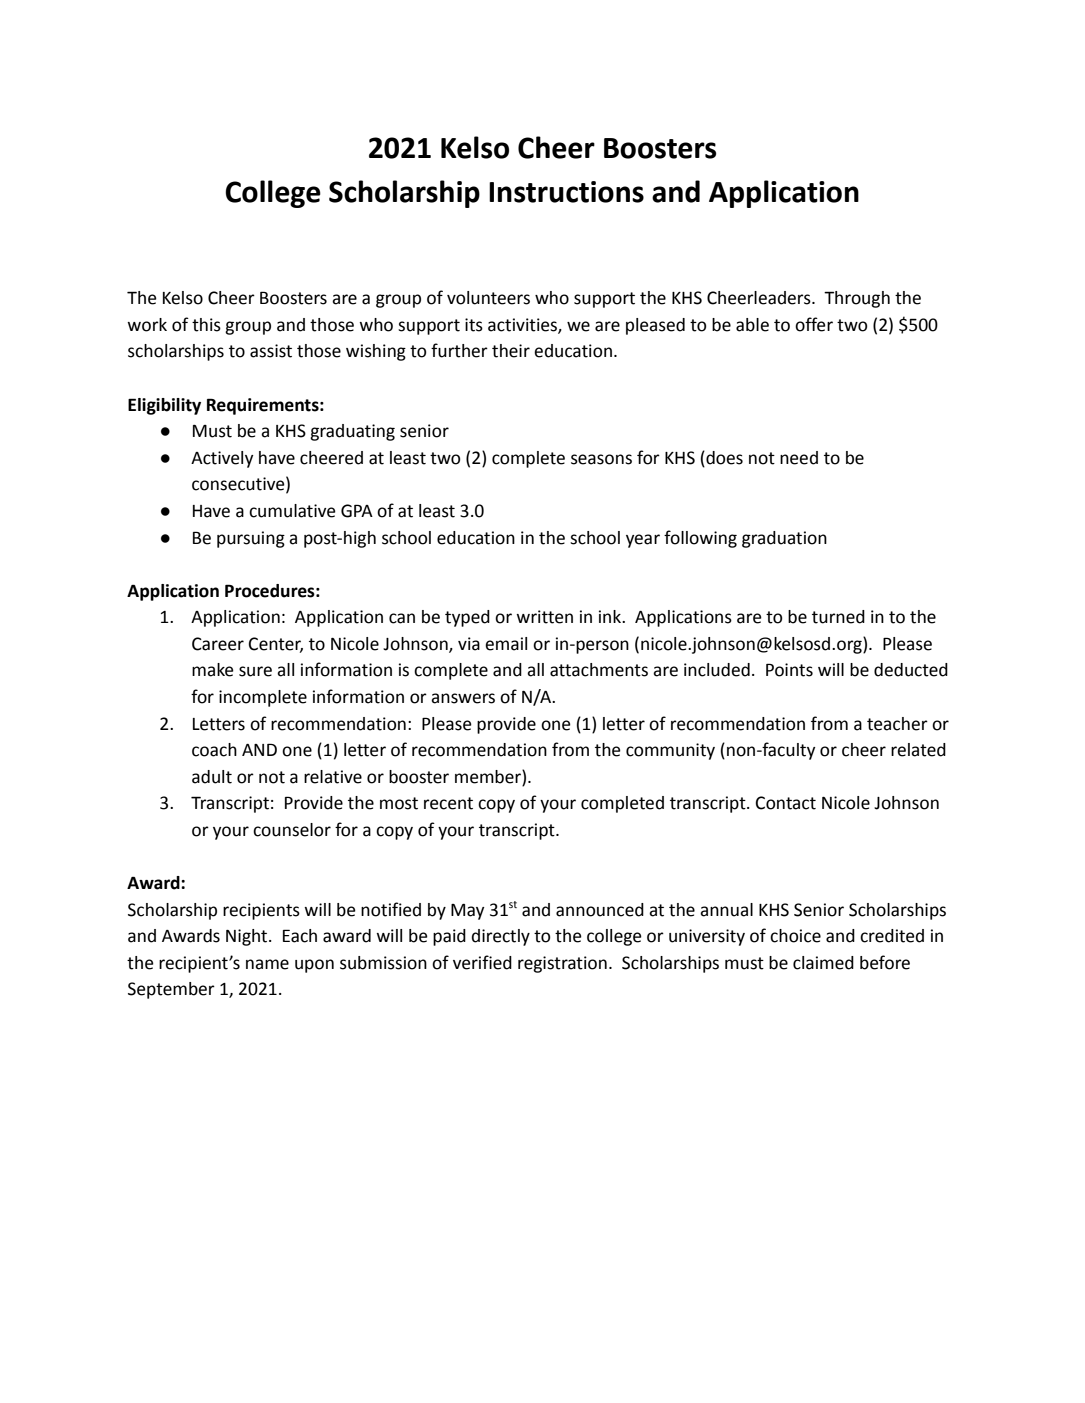 This document has height=1403, width=1085. What do you see at coordinates (212, 777) in the document?
I see `adult` at bounding box center [212, 777].
